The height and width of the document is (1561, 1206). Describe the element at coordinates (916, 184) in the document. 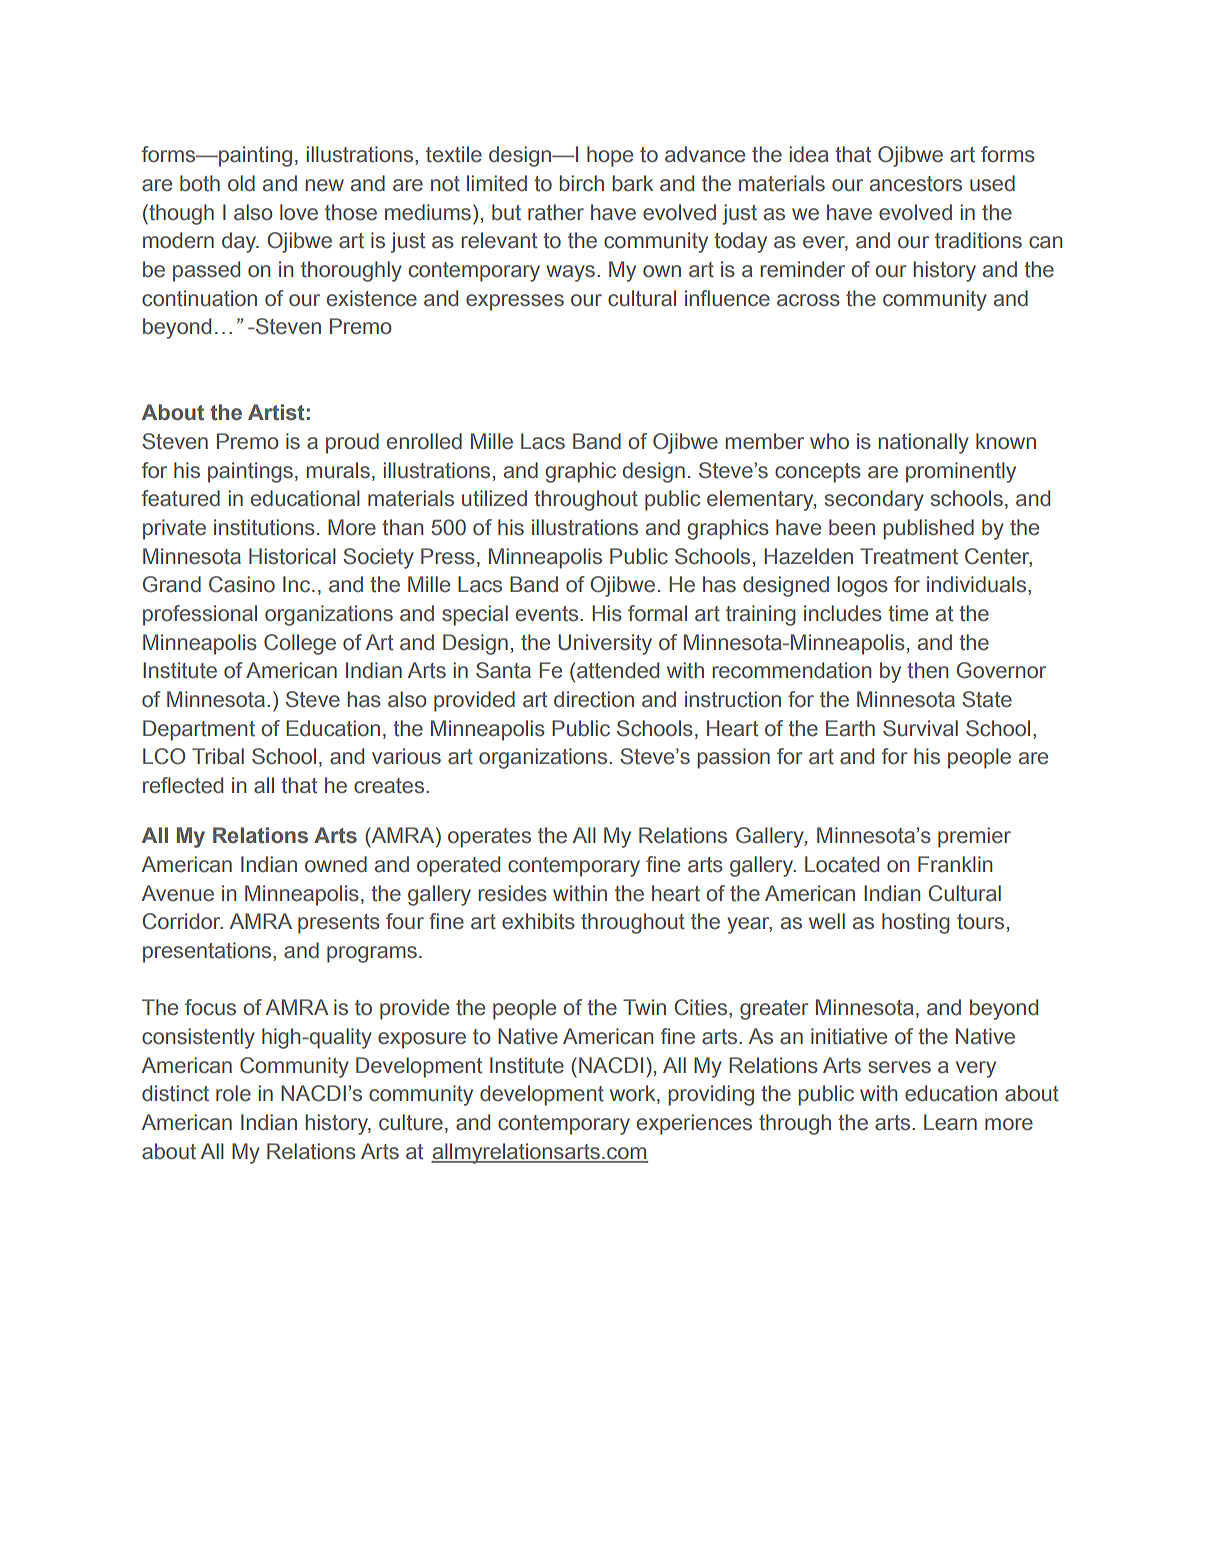

I see `ancestors` at that location.
